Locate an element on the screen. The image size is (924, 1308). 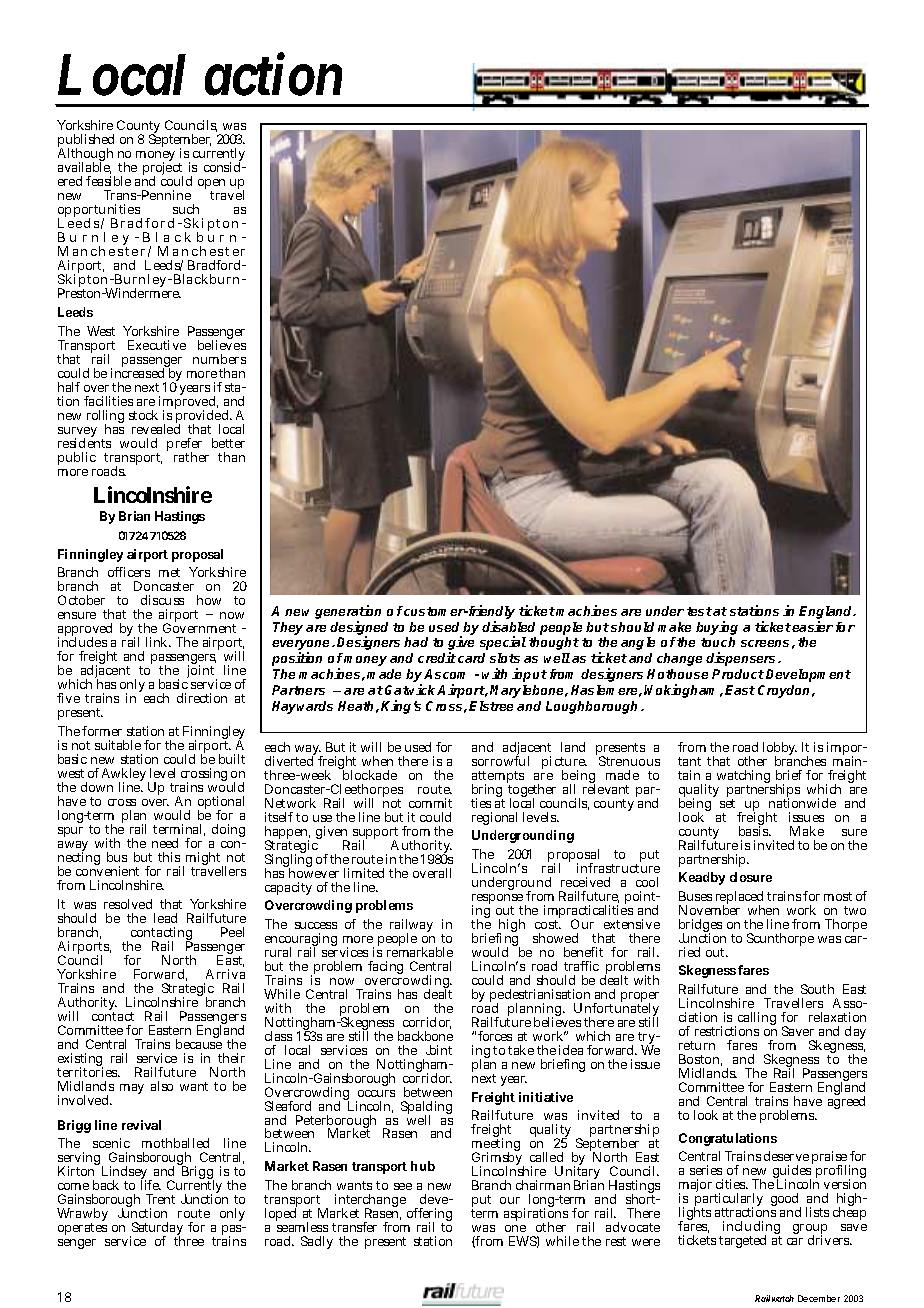
set is located at coordinates (727, 803).
